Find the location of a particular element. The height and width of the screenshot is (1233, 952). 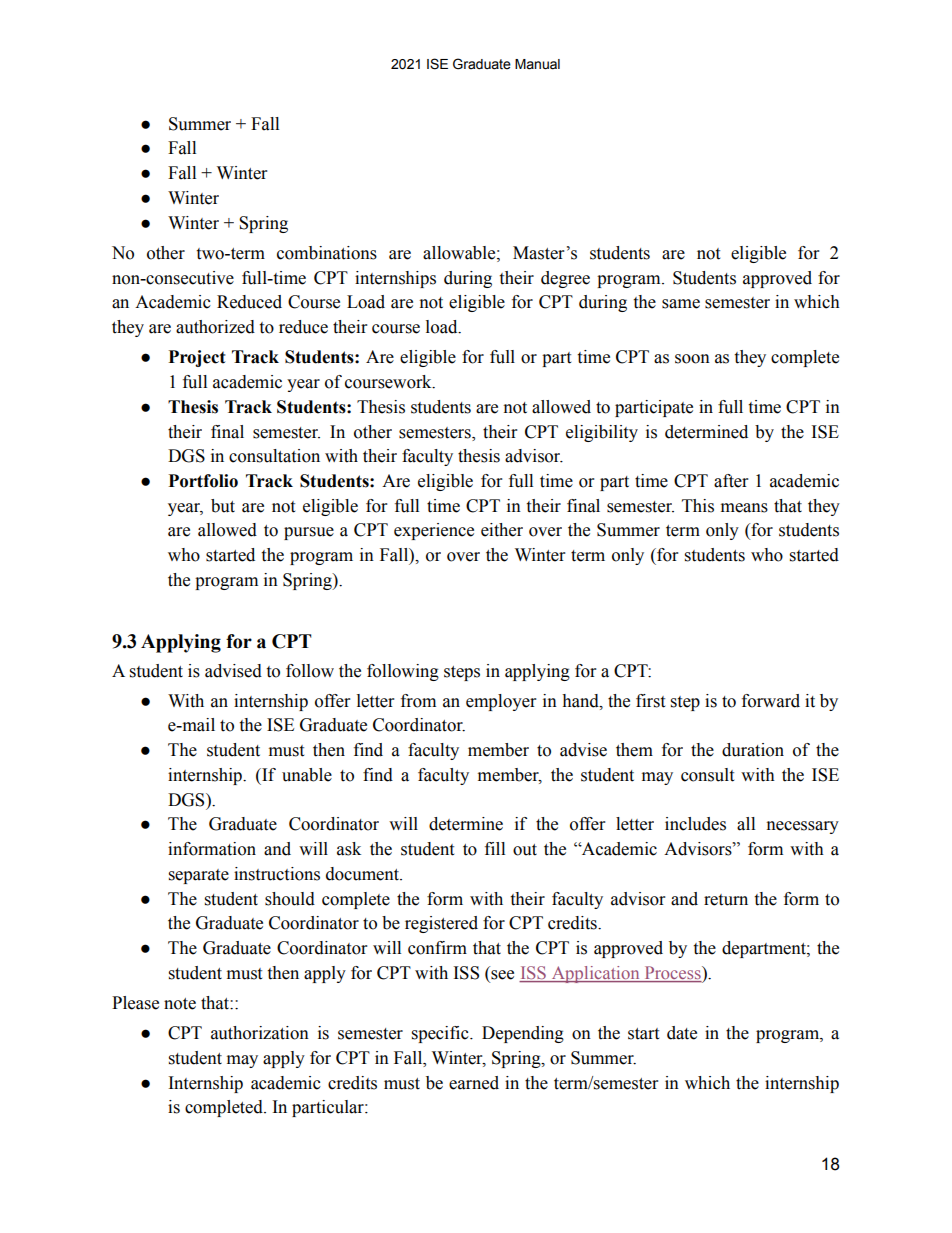

unable is located at coordinates (307, 775).
